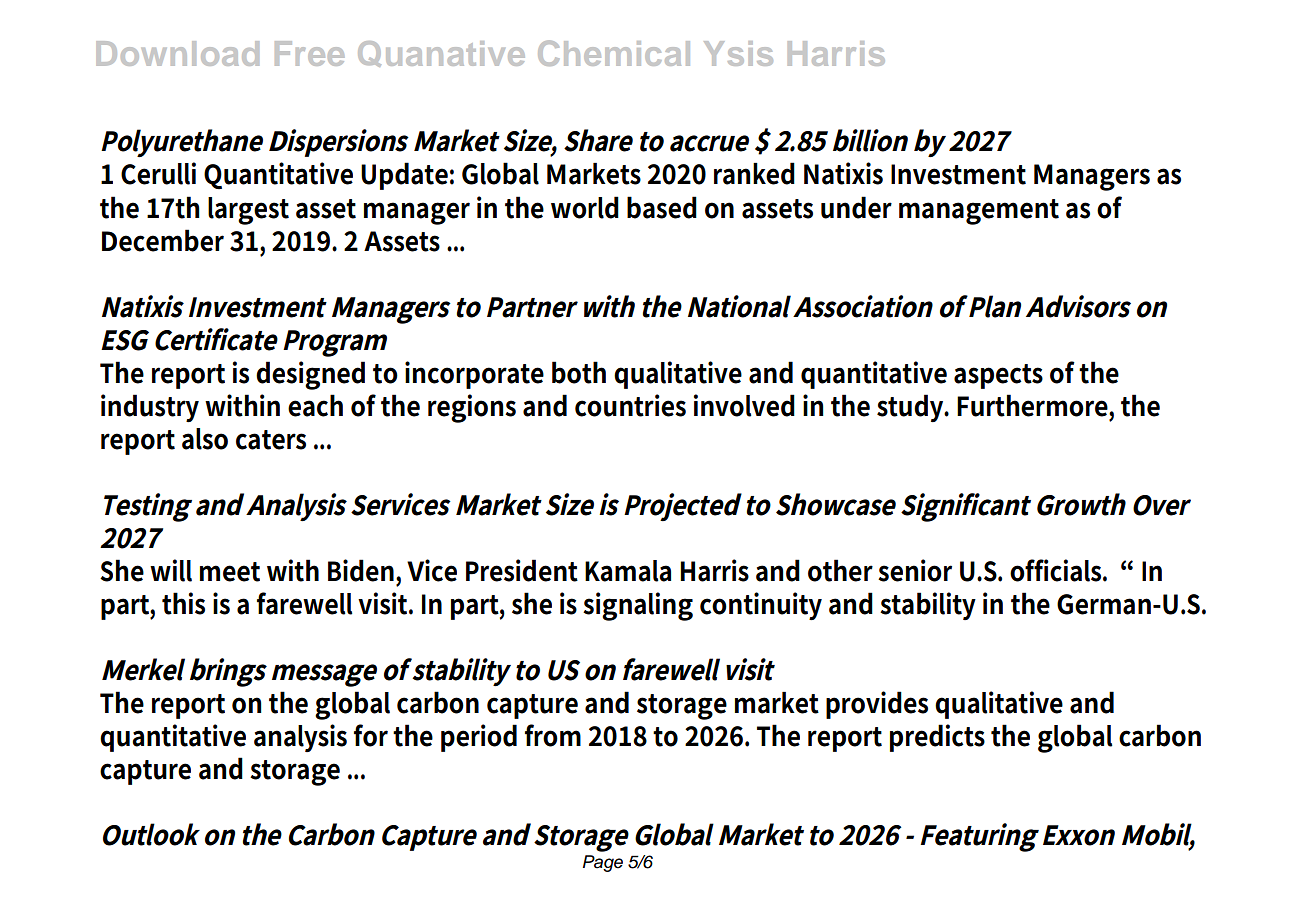  I want to click on Growth, so click(1081, 504).
